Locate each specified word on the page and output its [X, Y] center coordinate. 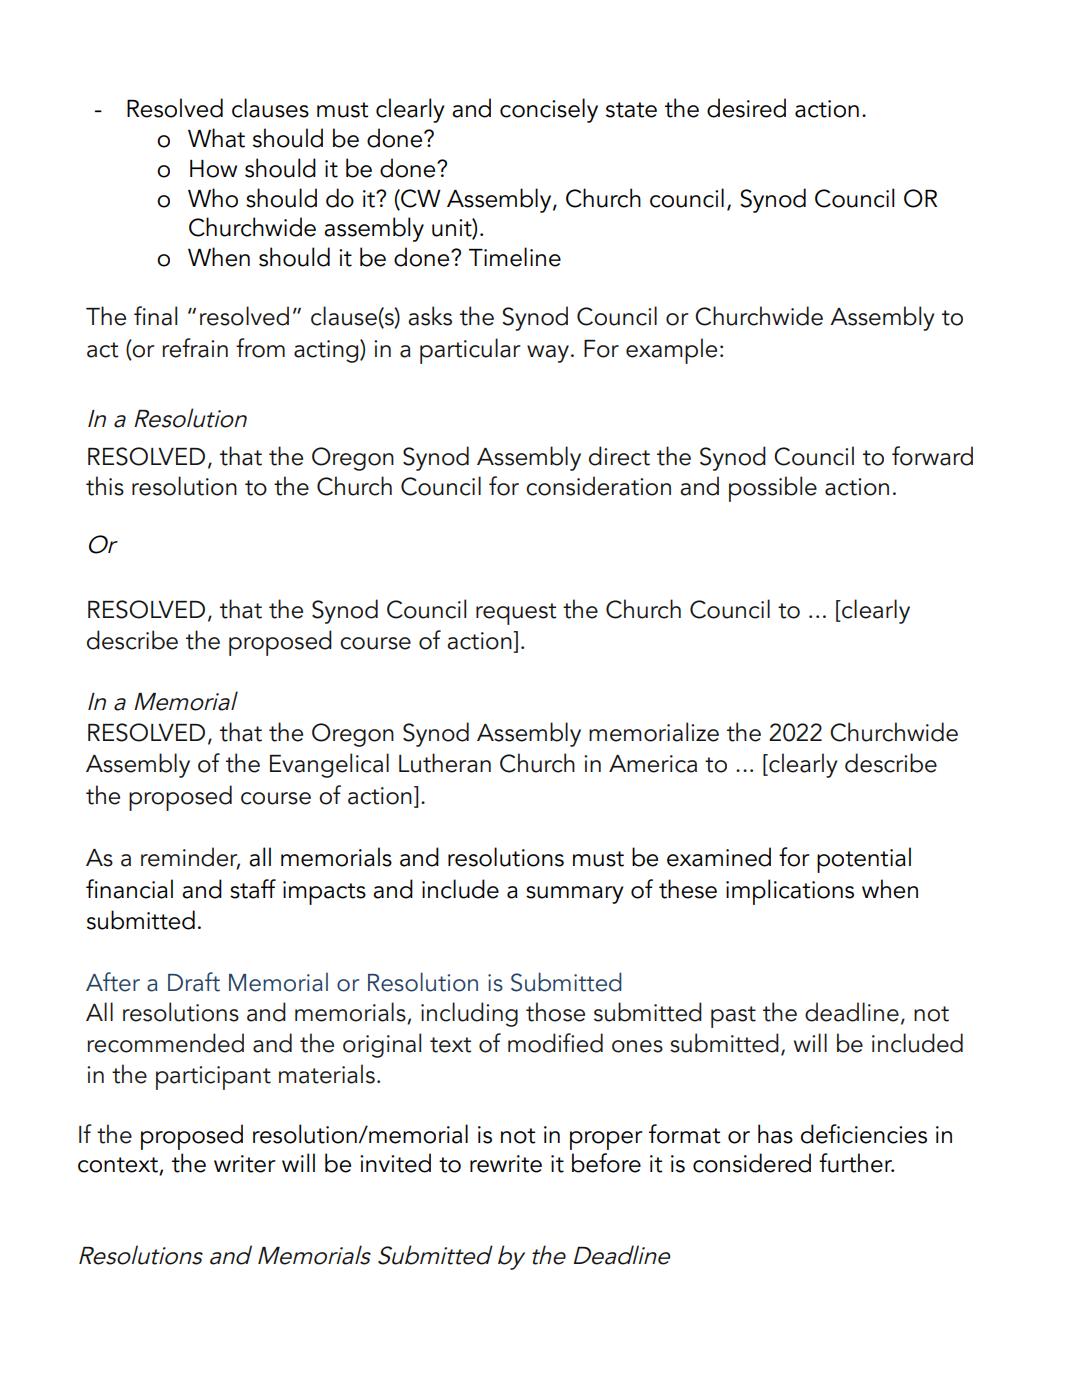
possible [773, 489]
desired [746, 108]
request [516, 614]
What [216, 138]
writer [245, 1164]
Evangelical [329, 765]
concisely [549, 110]
